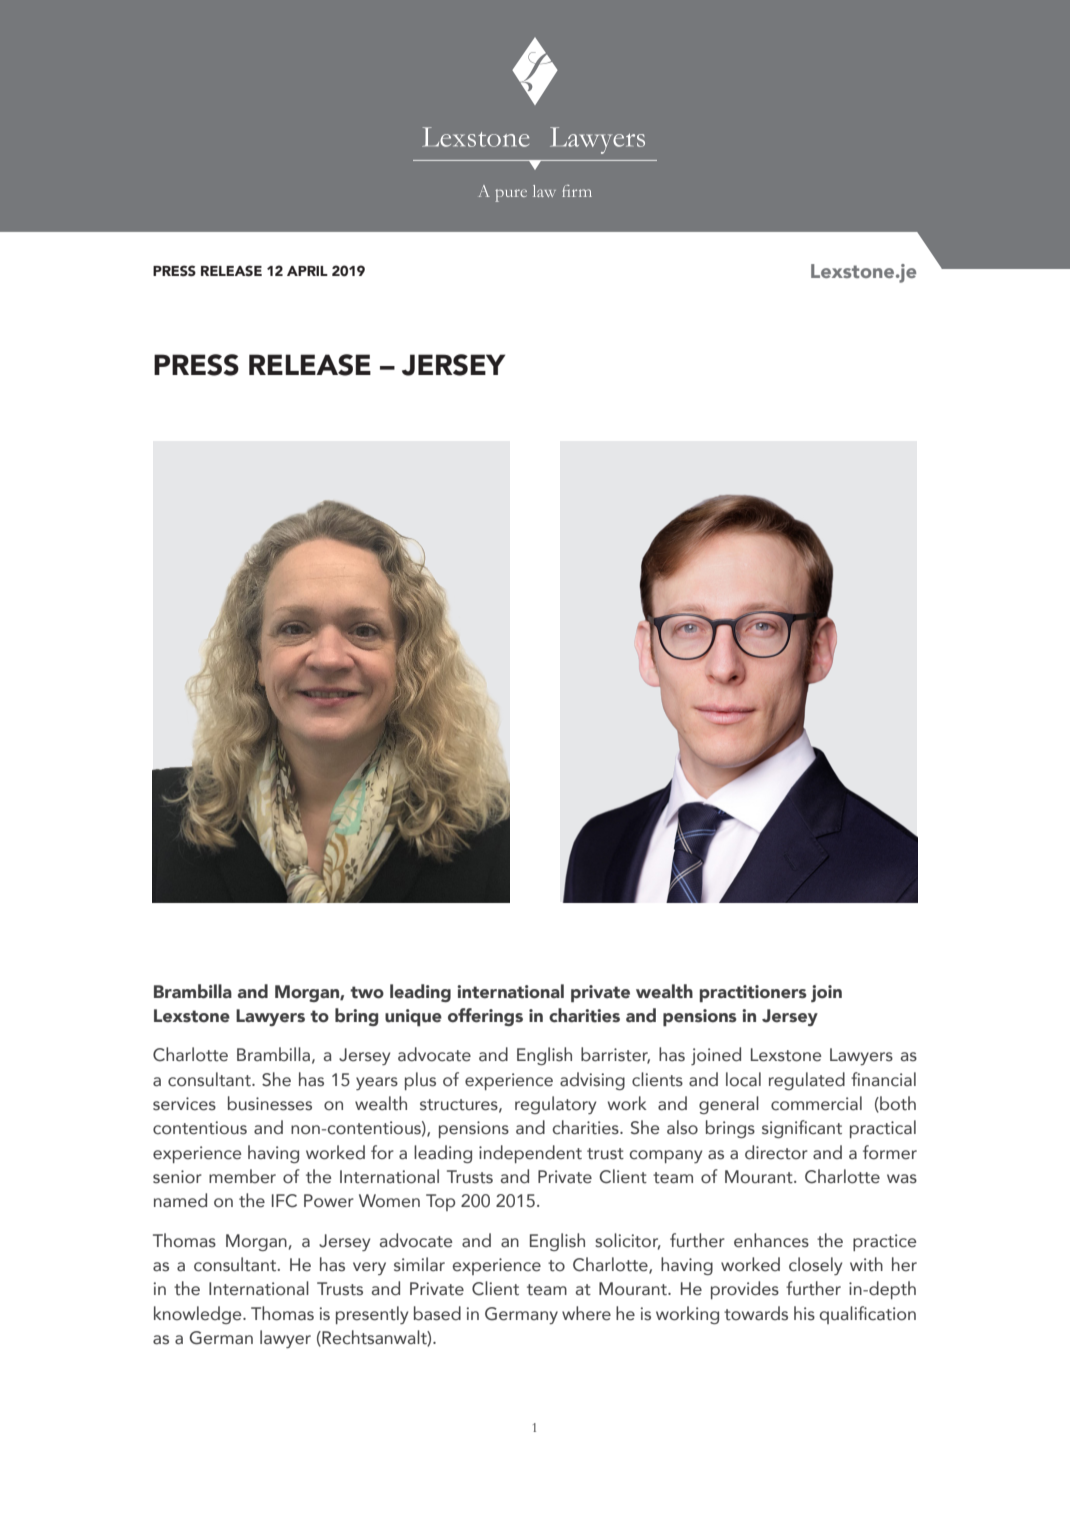 This screenshot has width=1070, height=1514. Describe the element at coordinates (199, 1315) in the screenshot. I see `knowledge` at that location.
